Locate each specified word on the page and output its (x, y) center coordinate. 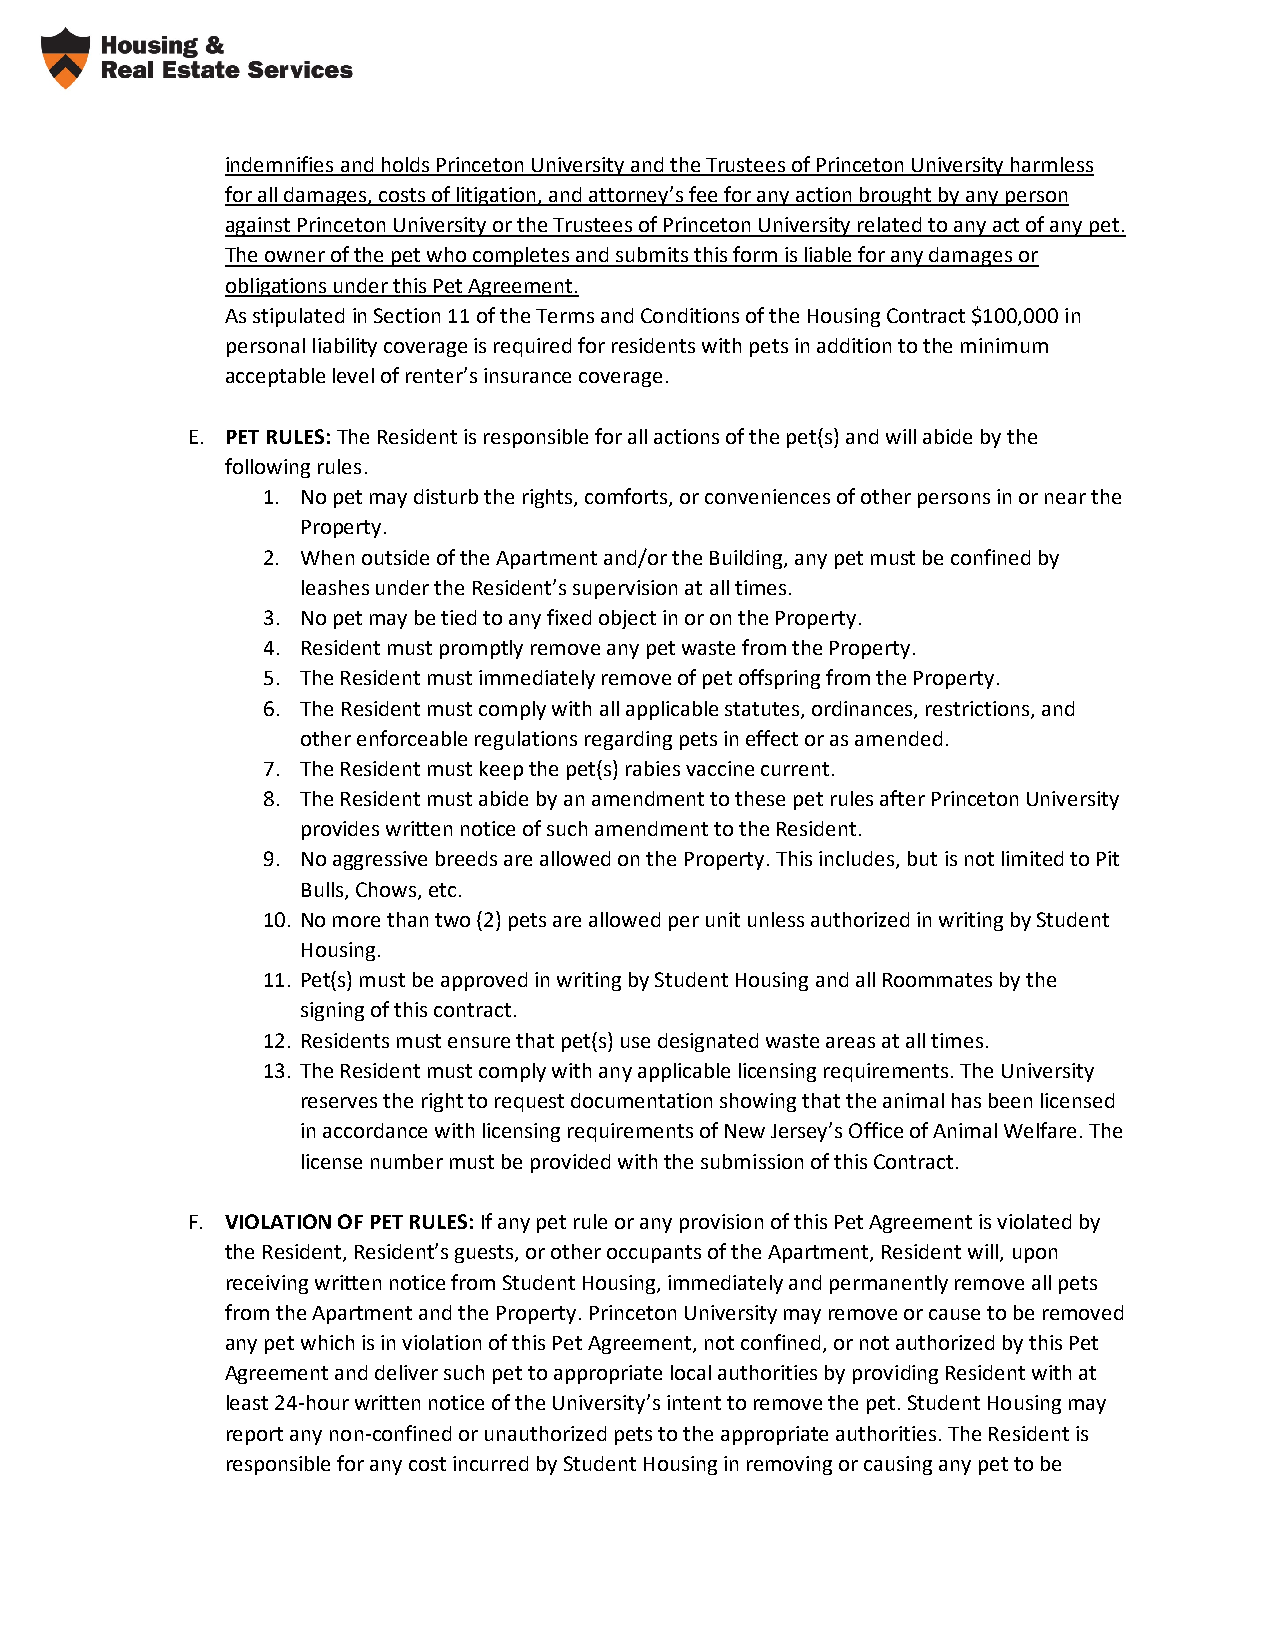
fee (703, 195)
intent (694, 1402)
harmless (1051, 166)
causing (898, 1465)
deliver (406, 1372)
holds (405, 166)
